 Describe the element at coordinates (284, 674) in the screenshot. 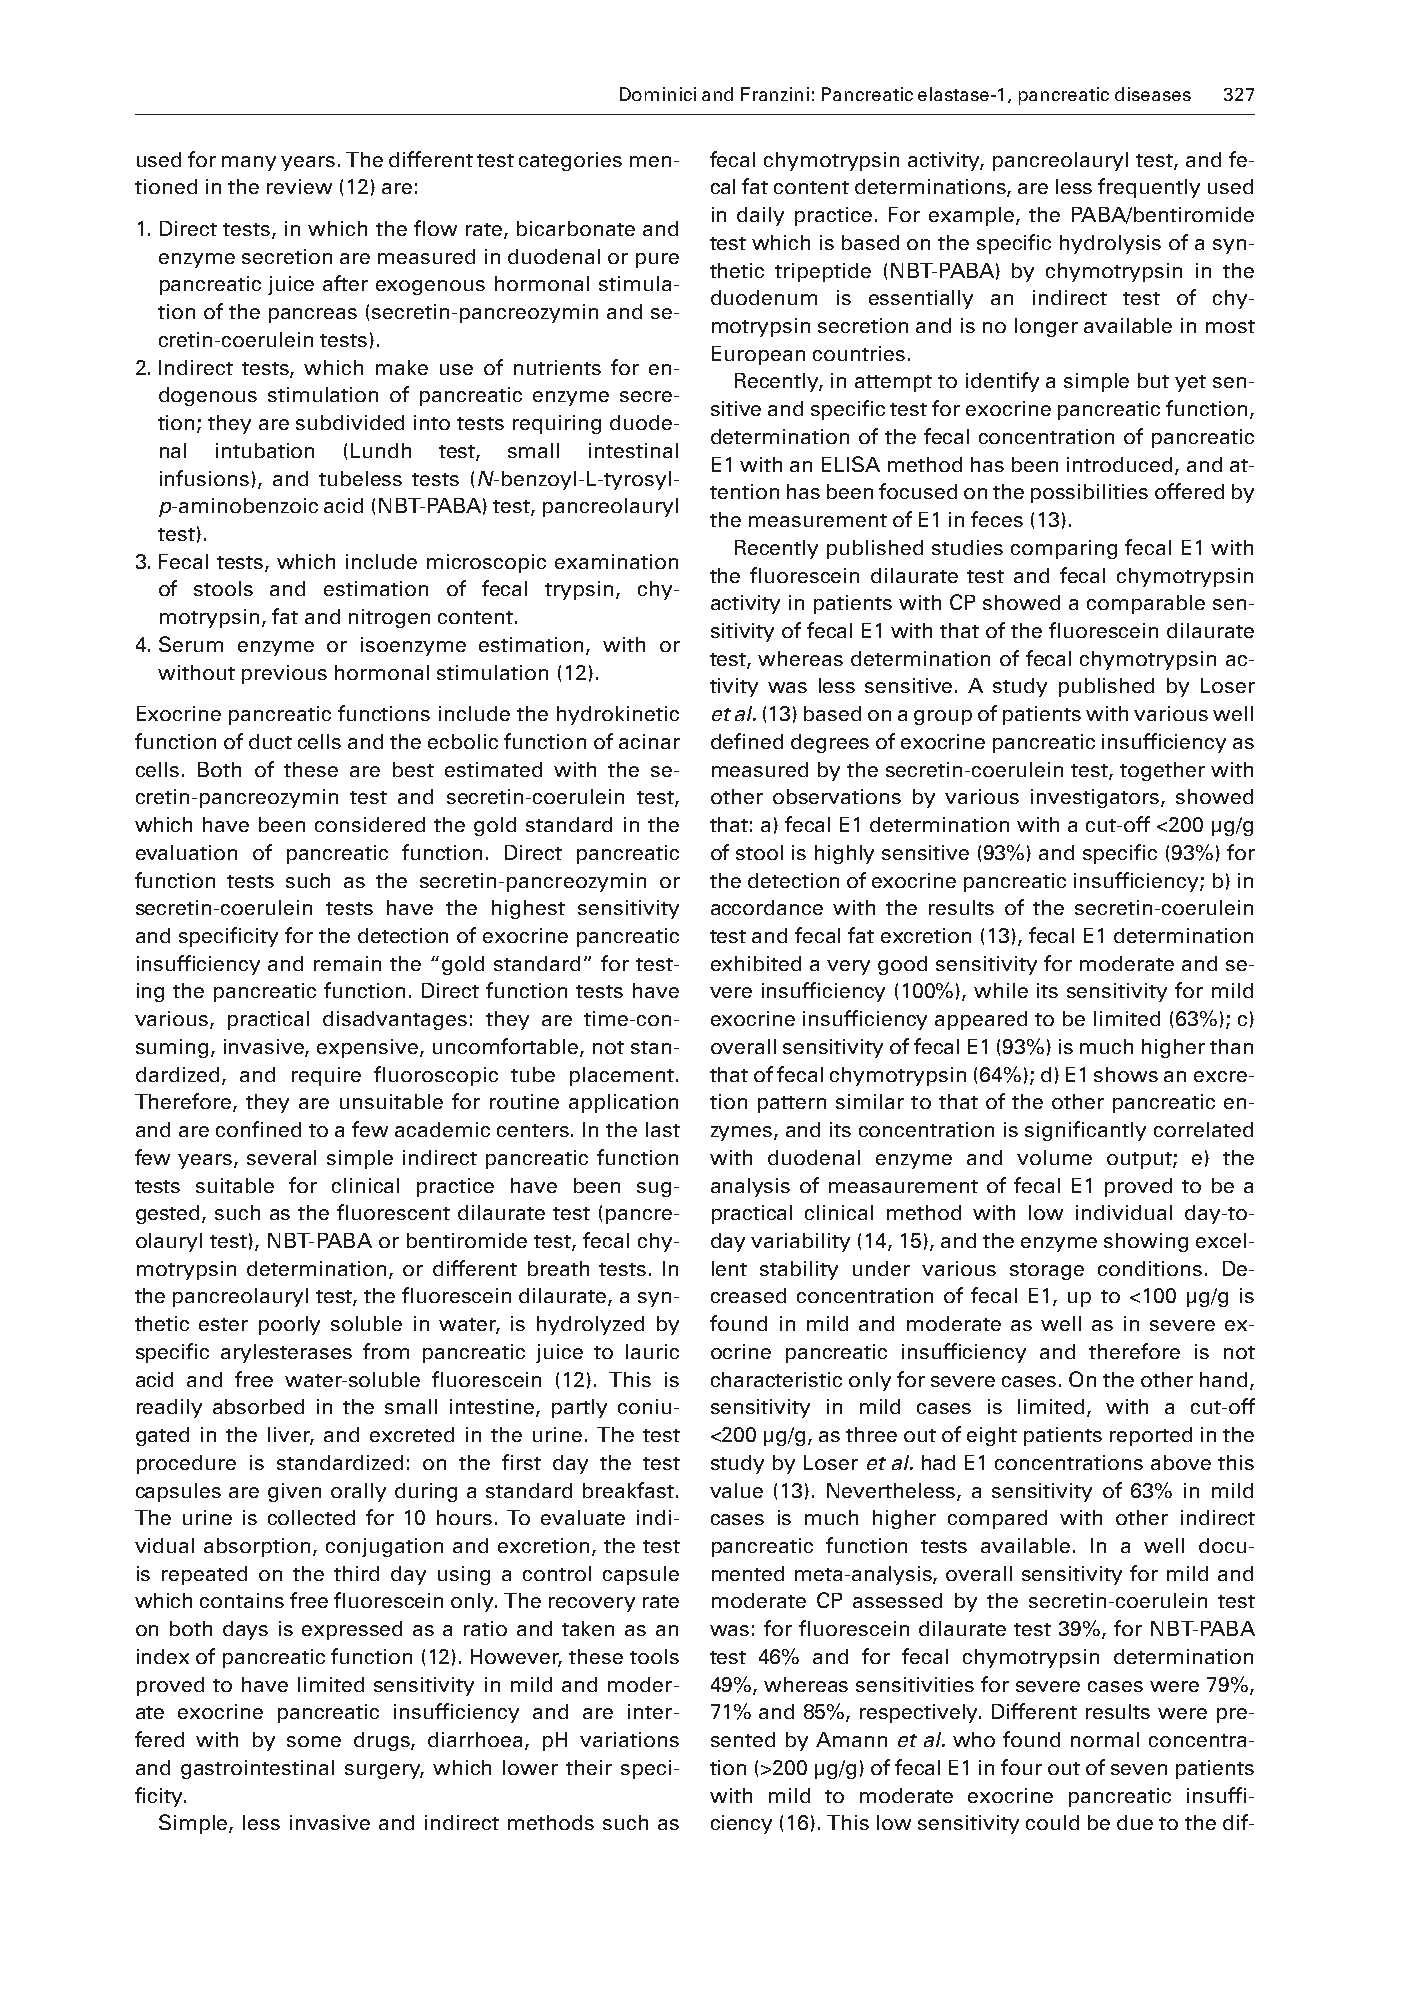

I see `previous` at that location.
